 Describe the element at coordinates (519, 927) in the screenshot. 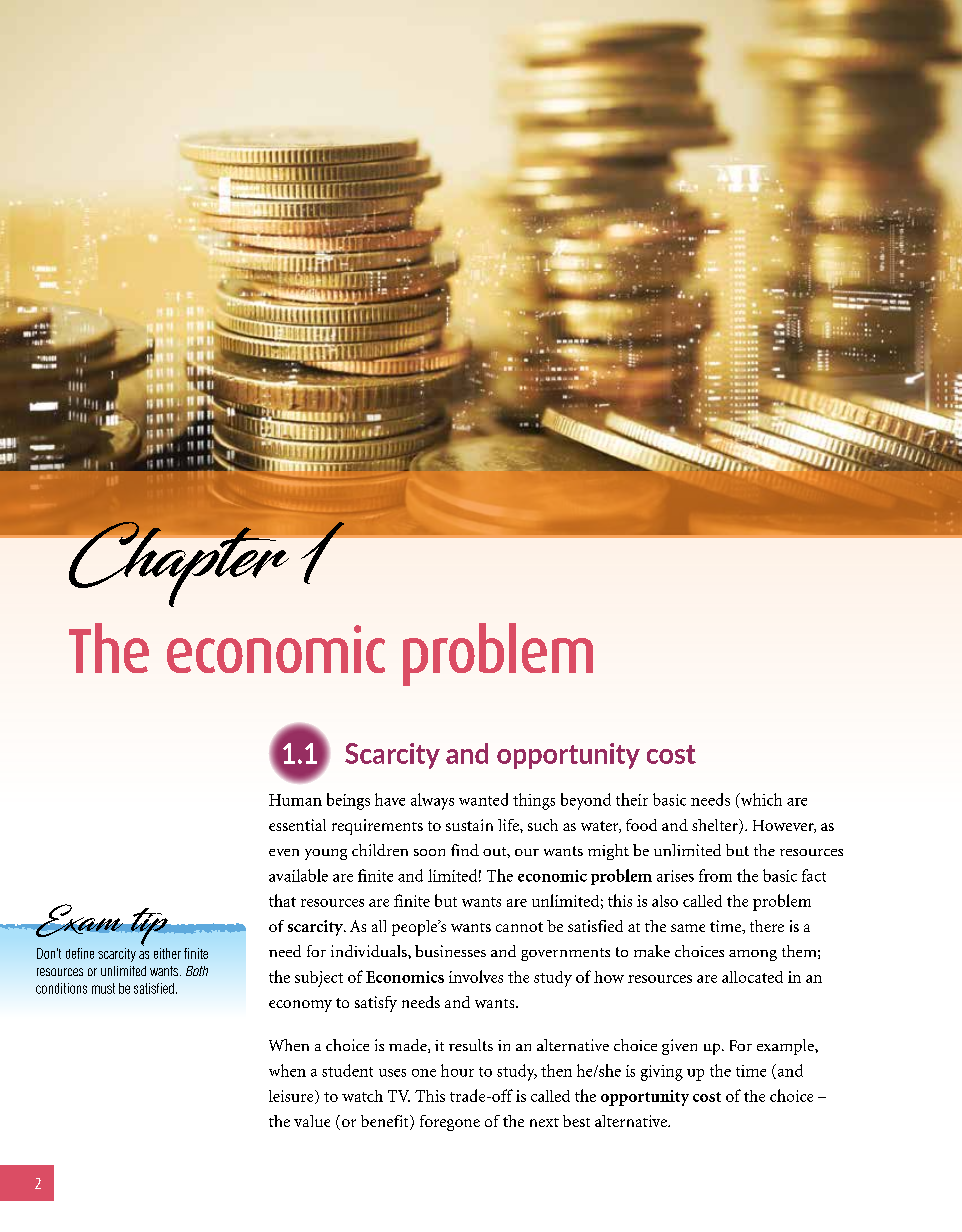

I see `cannot` at that location.
